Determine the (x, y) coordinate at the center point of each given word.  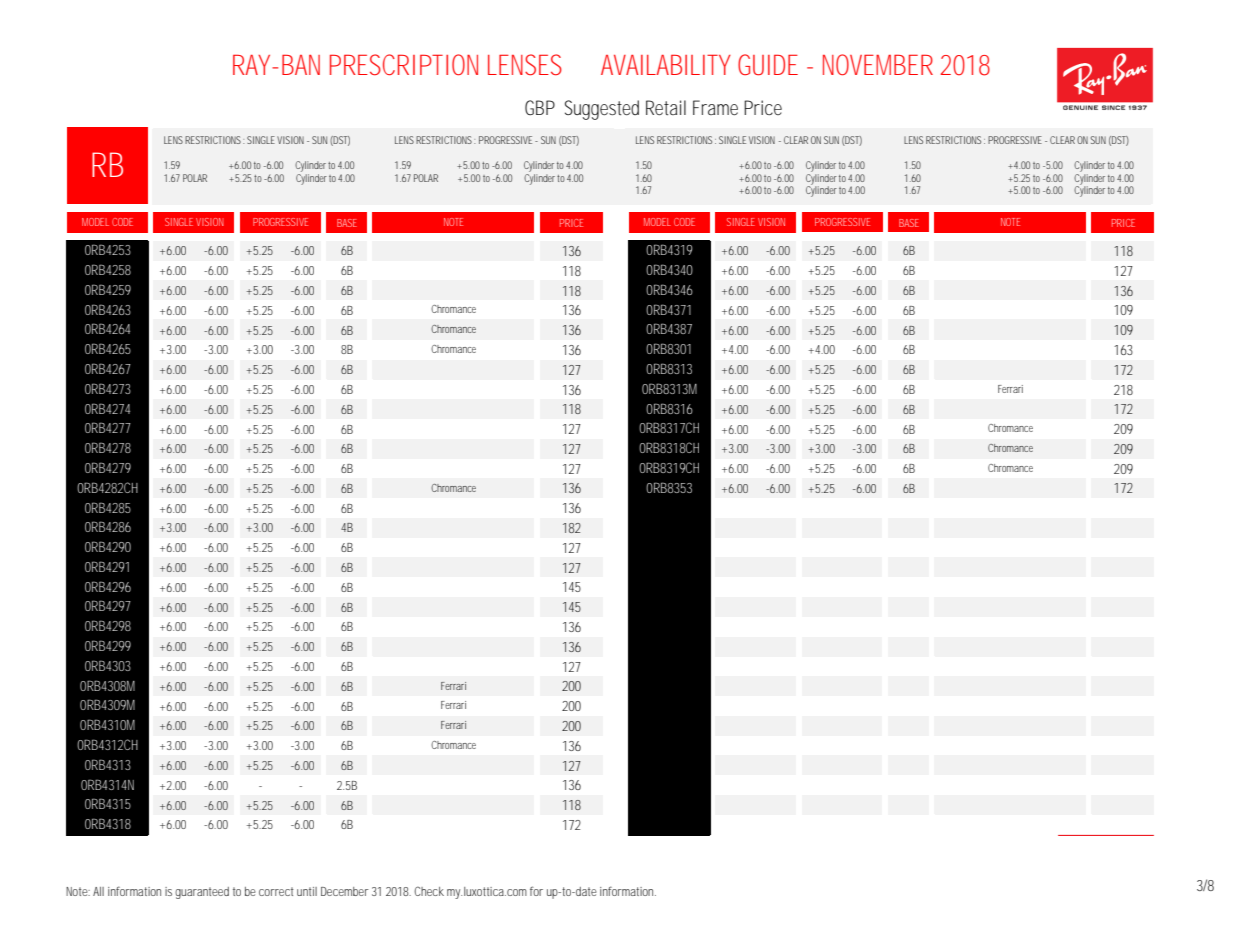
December (345, 891)
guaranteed (202, 893)
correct (276, 891)
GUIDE (768, 65)
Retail (666, 107)
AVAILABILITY (665, 65)
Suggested (602, 110)
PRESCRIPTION (404, 64)
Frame (715, 107)
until (307, 891)
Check (429, 891)
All (98, 891)
